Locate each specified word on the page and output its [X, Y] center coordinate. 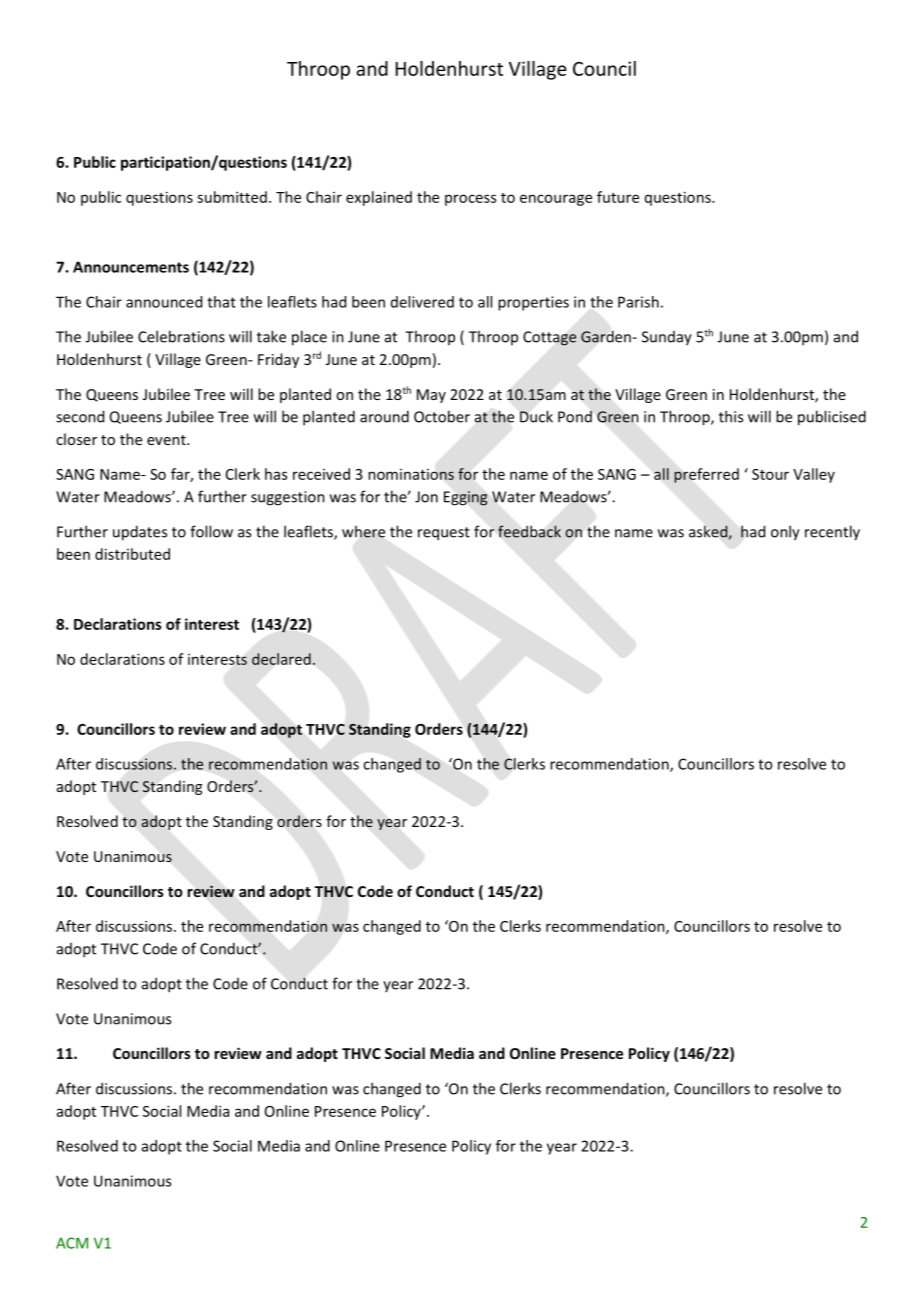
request [444, 534]
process [470, 200]
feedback [529, 531]
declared [281, 659]
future [618, 197]
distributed [132, 554]
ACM [72, 1243]
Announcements [131, 267]
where [363, 531]
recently [832, 533]
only [785, 533]
